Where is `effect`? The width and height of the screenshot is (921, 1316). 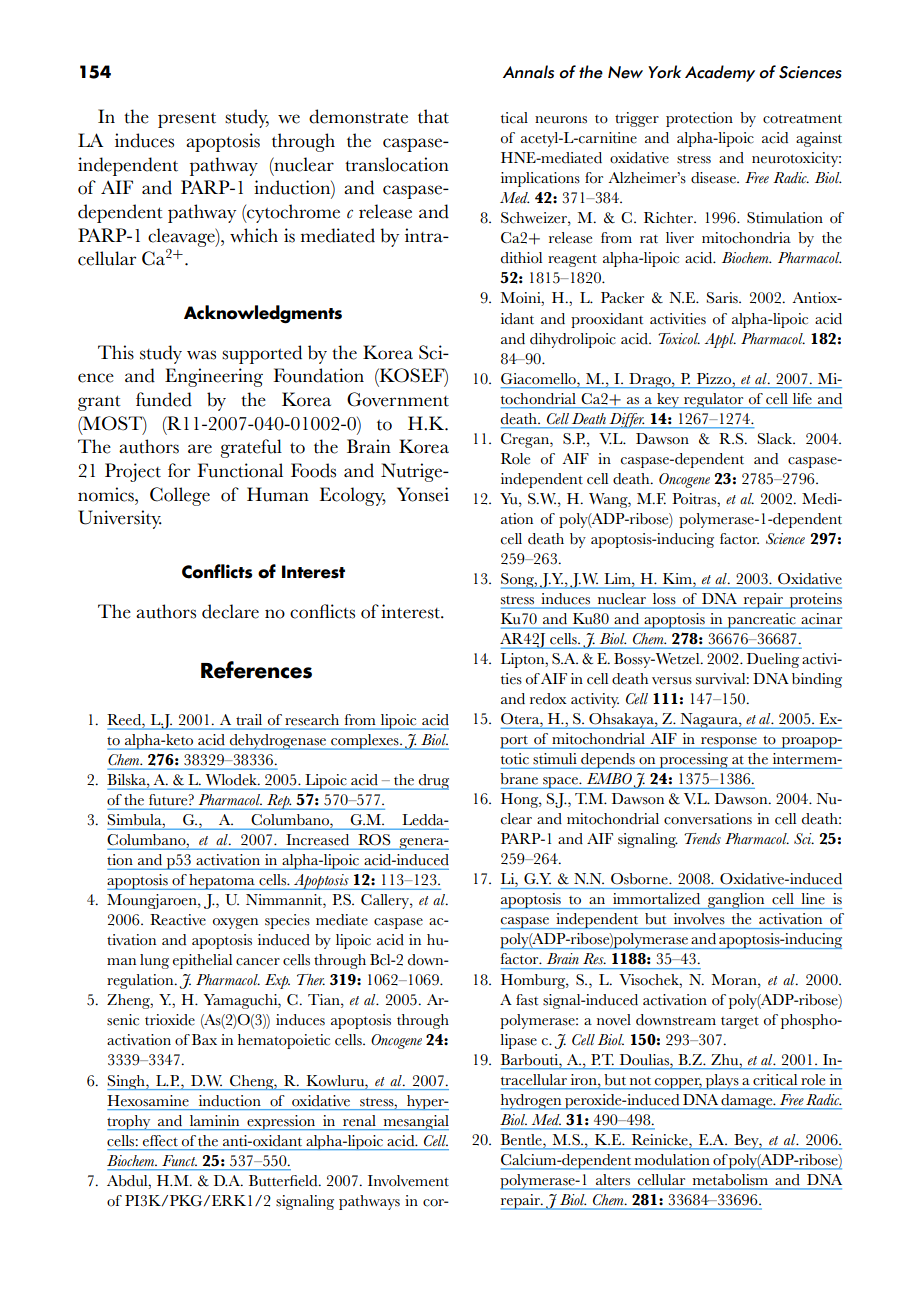 effect is located at coordinates (160, 1140).
